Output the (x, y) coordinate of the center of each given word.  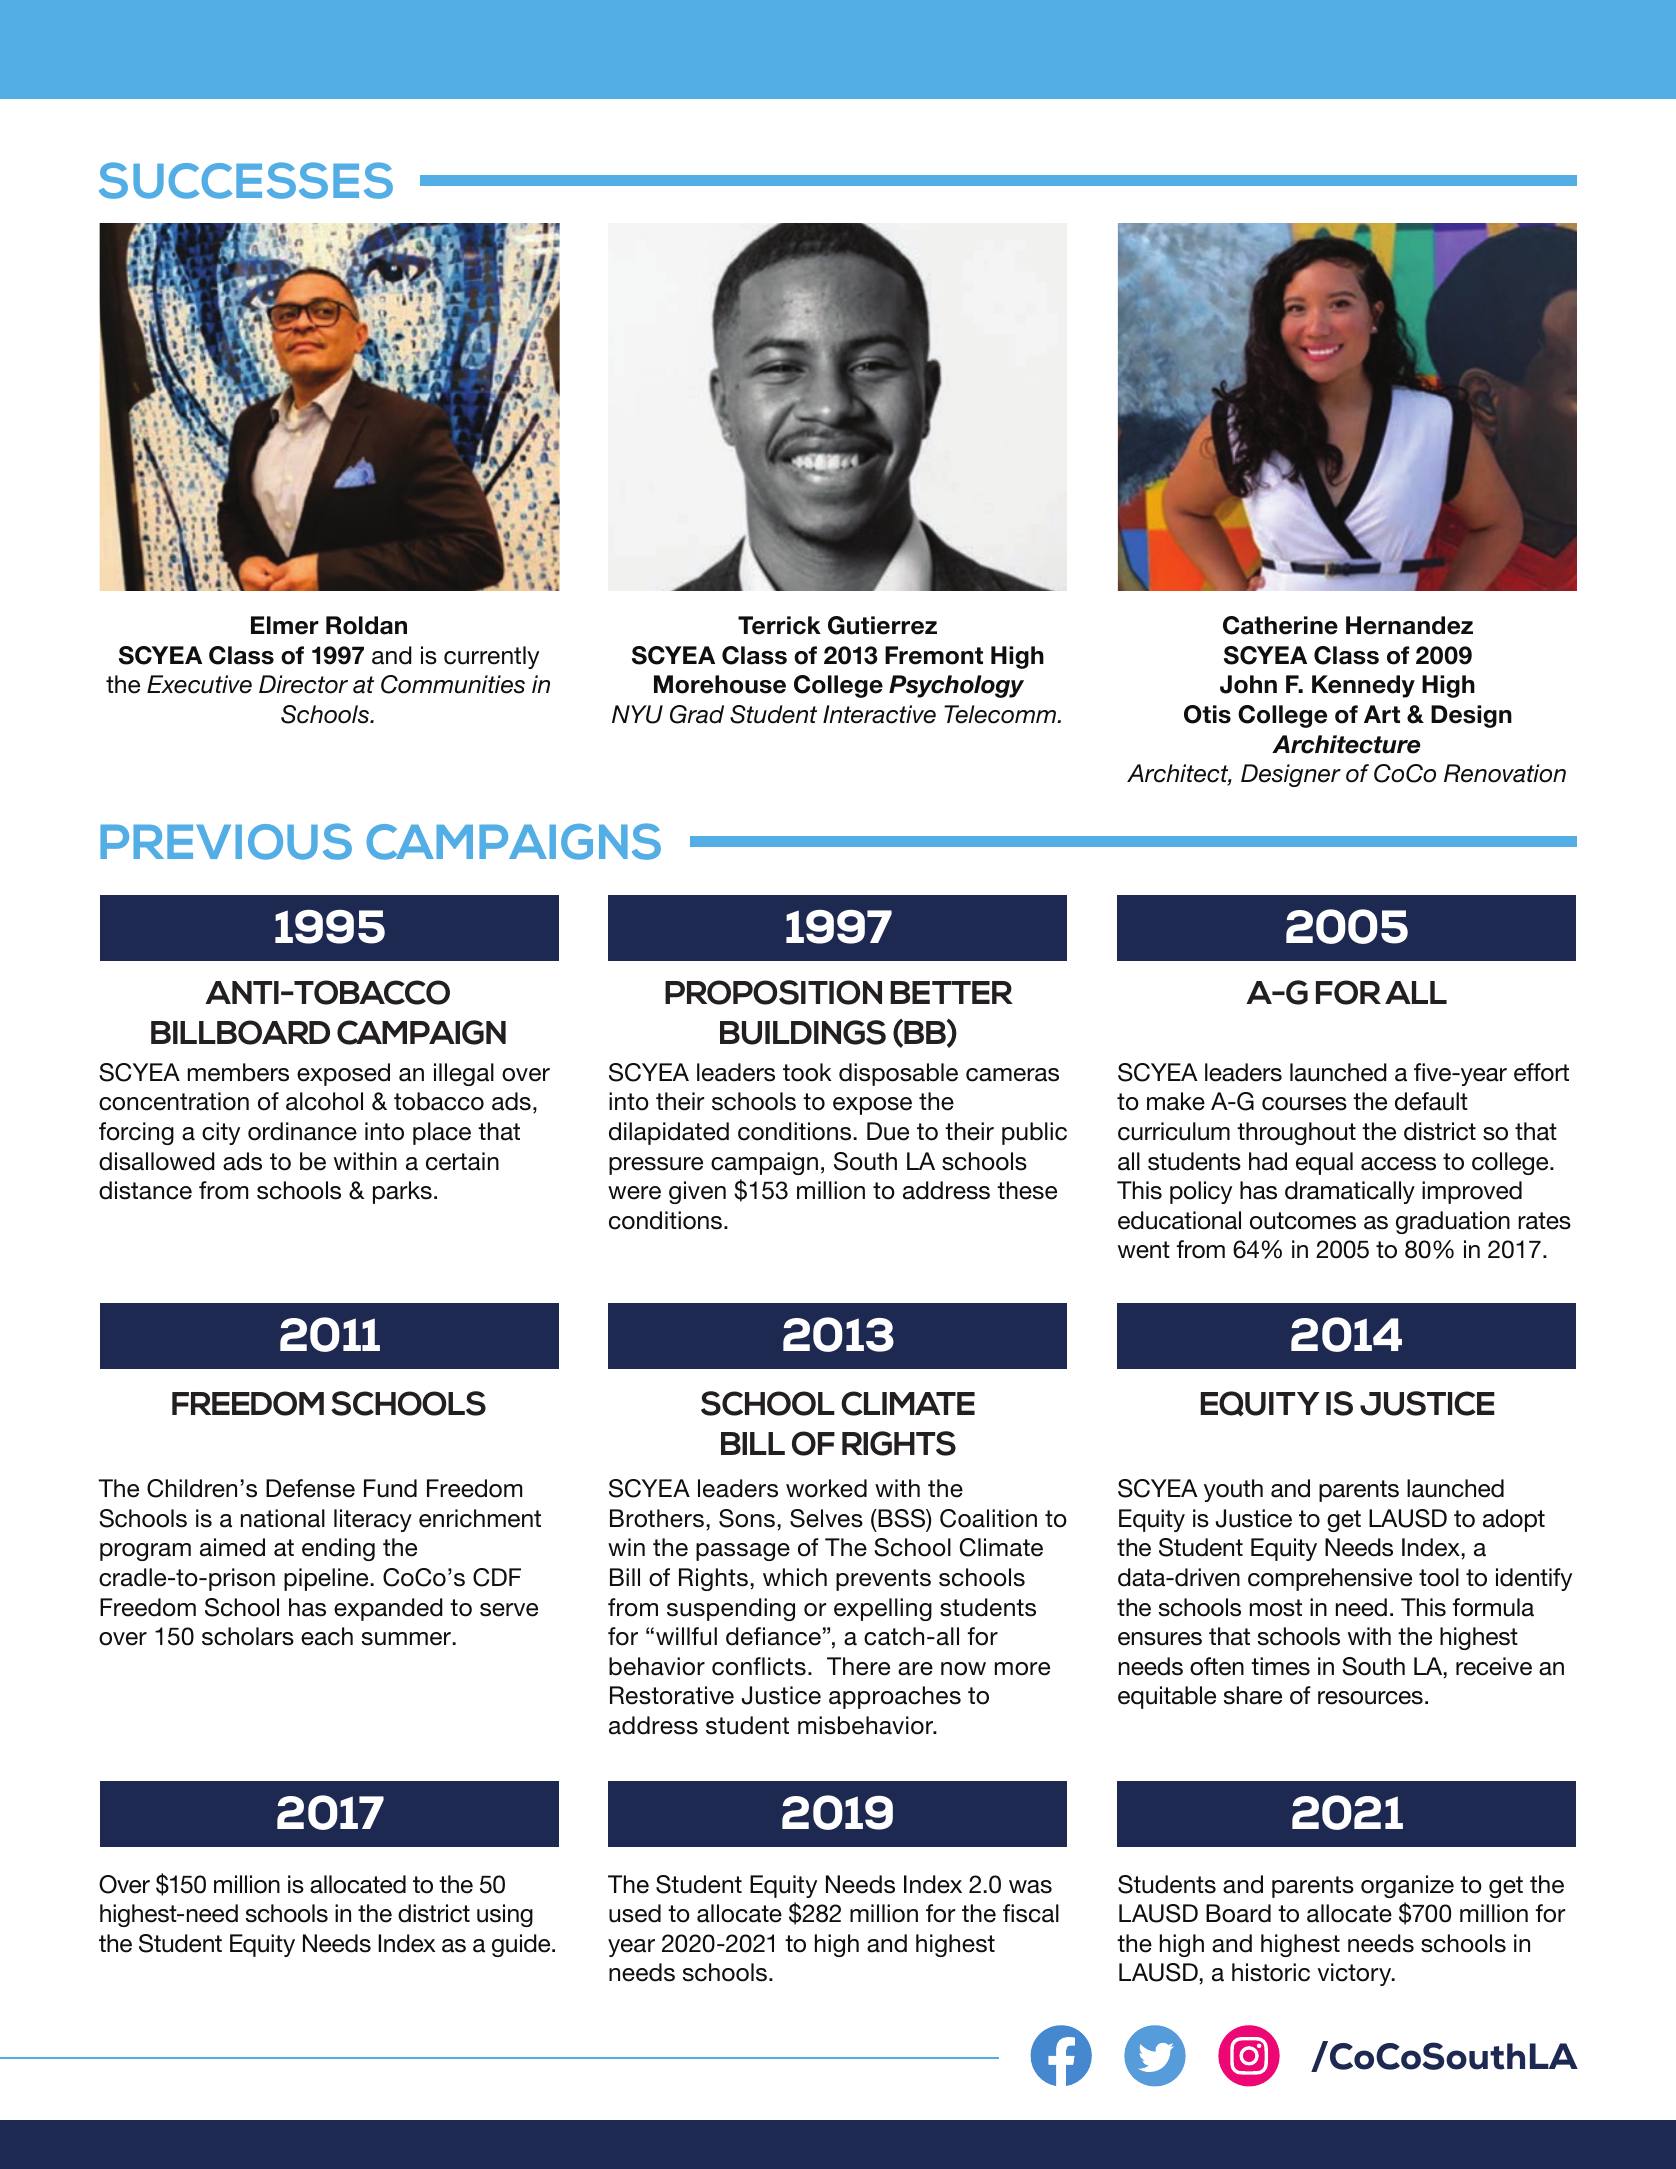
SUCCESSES (246, 180)
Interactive (879, 714)
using (505, 1915)
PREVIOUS (226, 841)
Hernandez (1409, 625)
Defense (310, 1488)
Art (1382, 714)
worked (826, 1488)
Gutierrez (882, 625)
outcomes (1303, 1221)
